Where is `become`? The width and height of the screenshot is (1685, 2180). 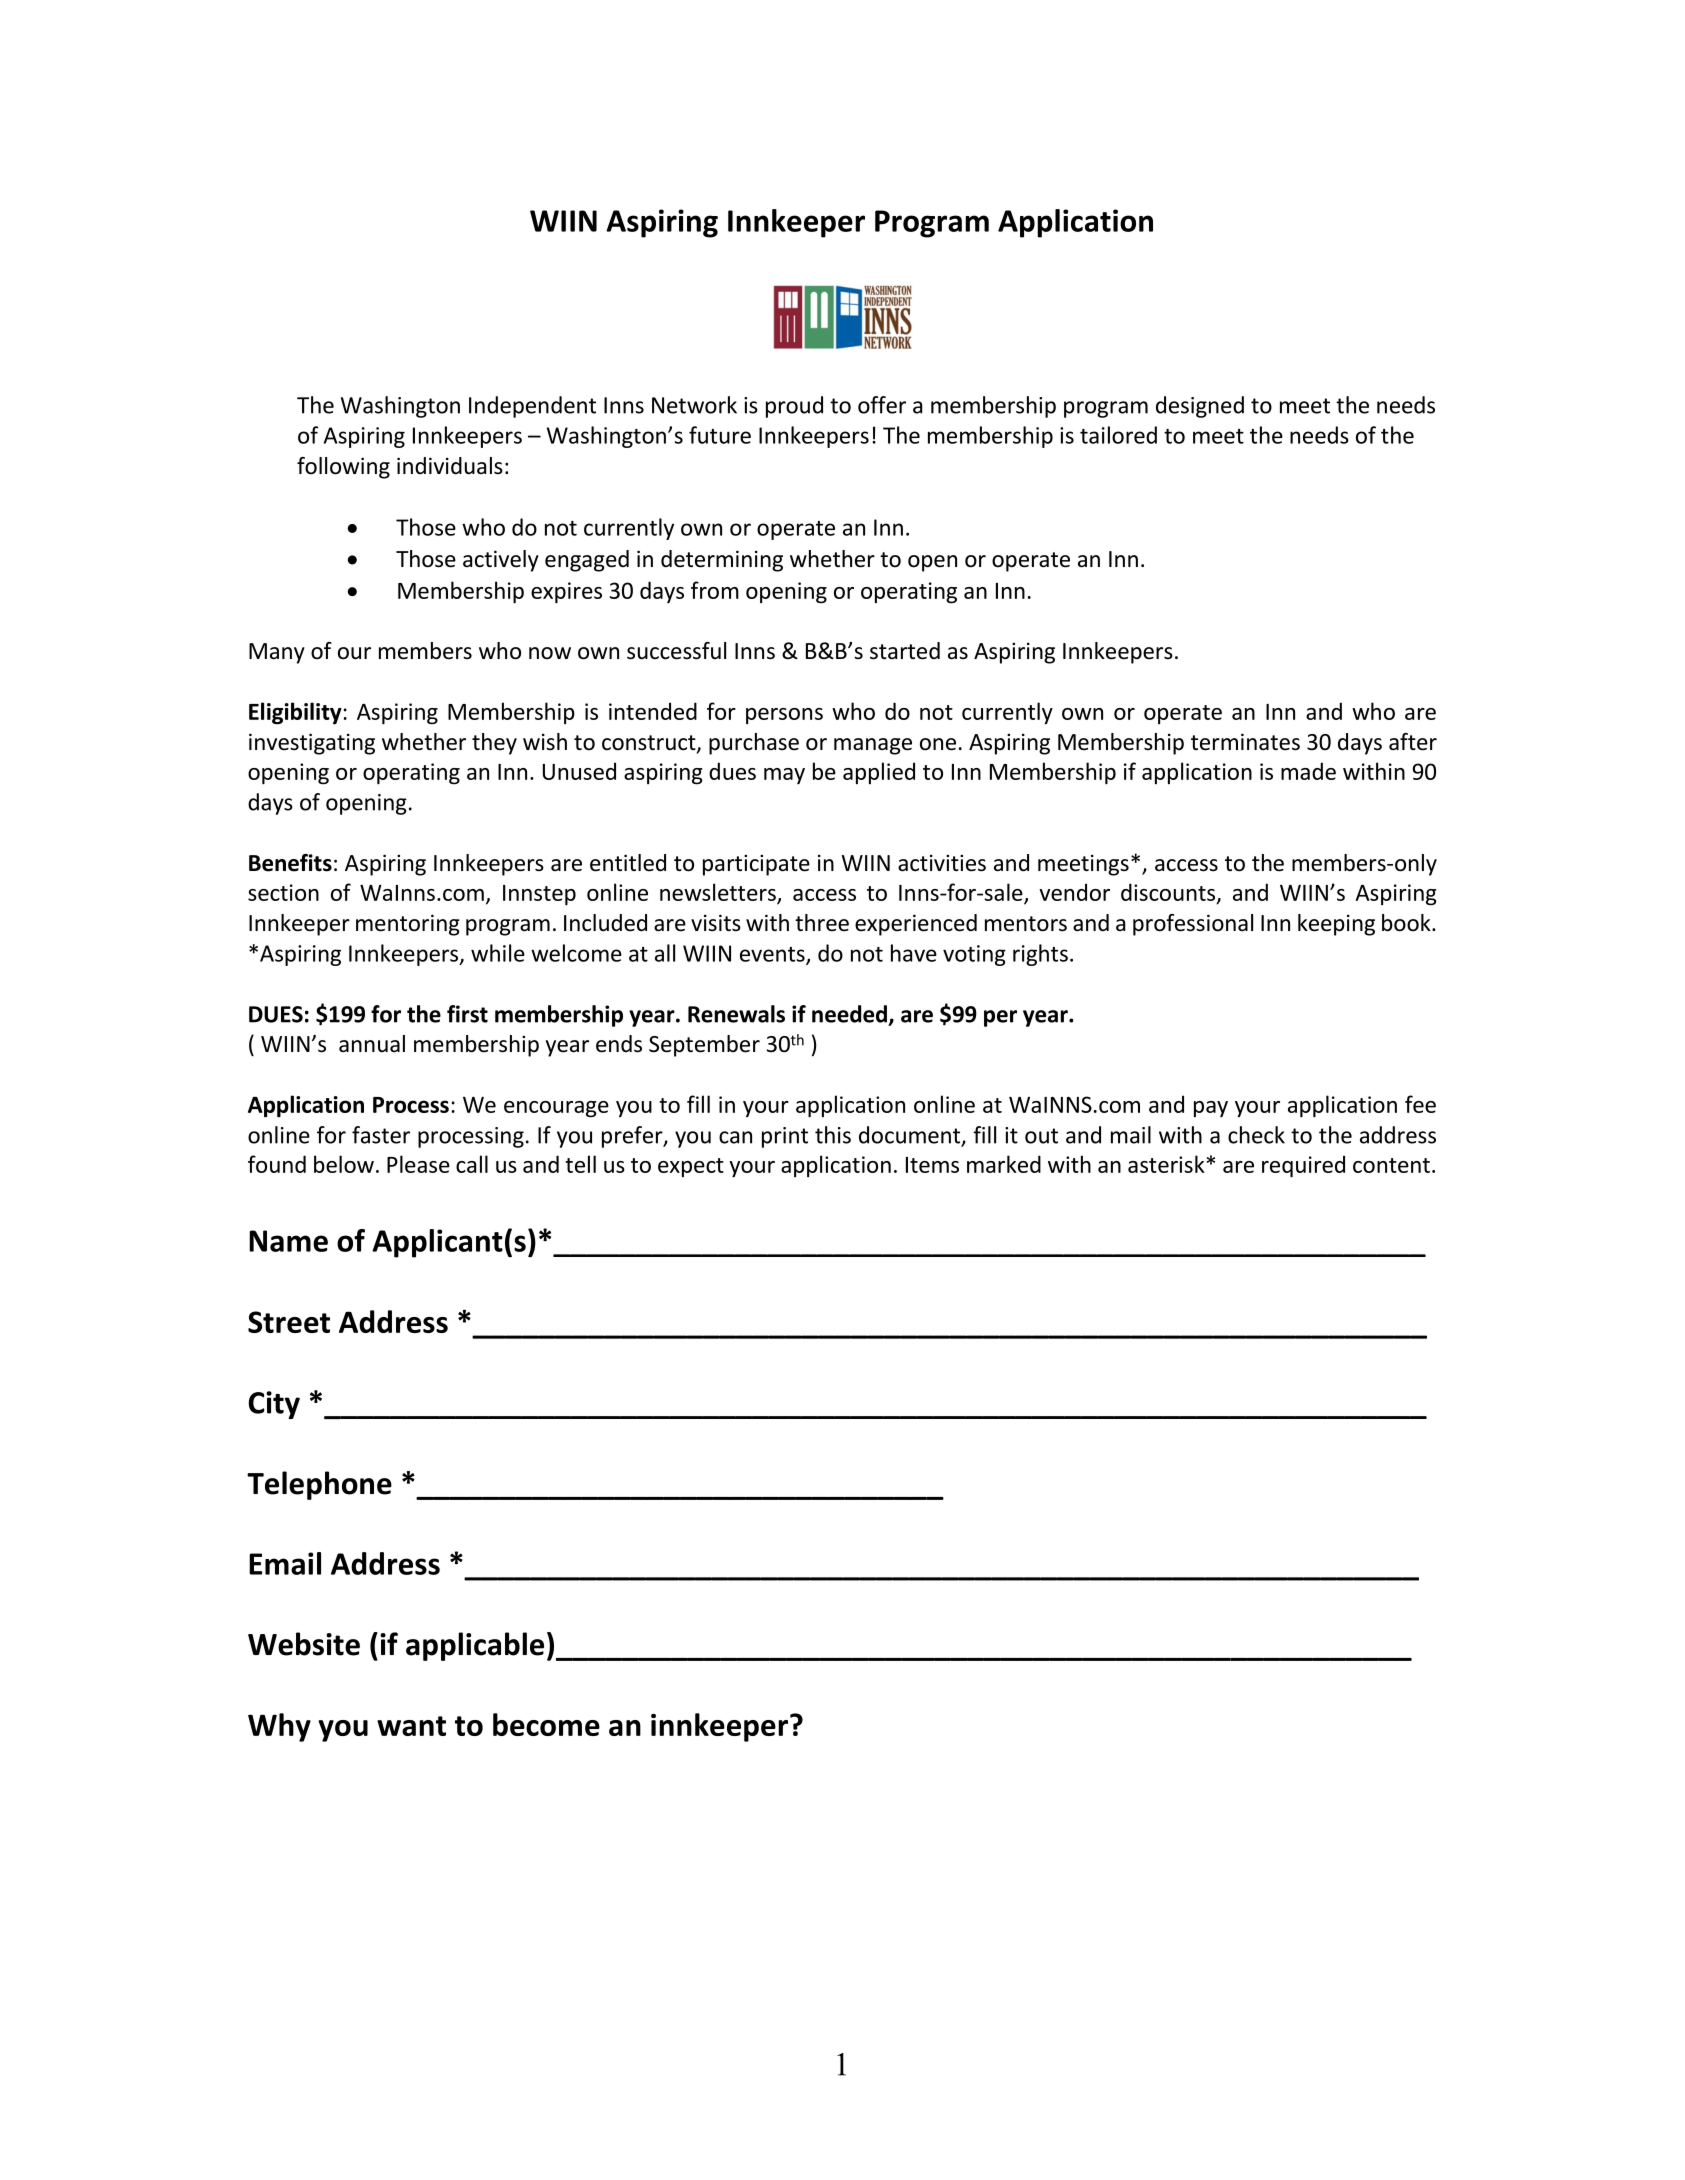
become is located at coordinates (546, 1724).
